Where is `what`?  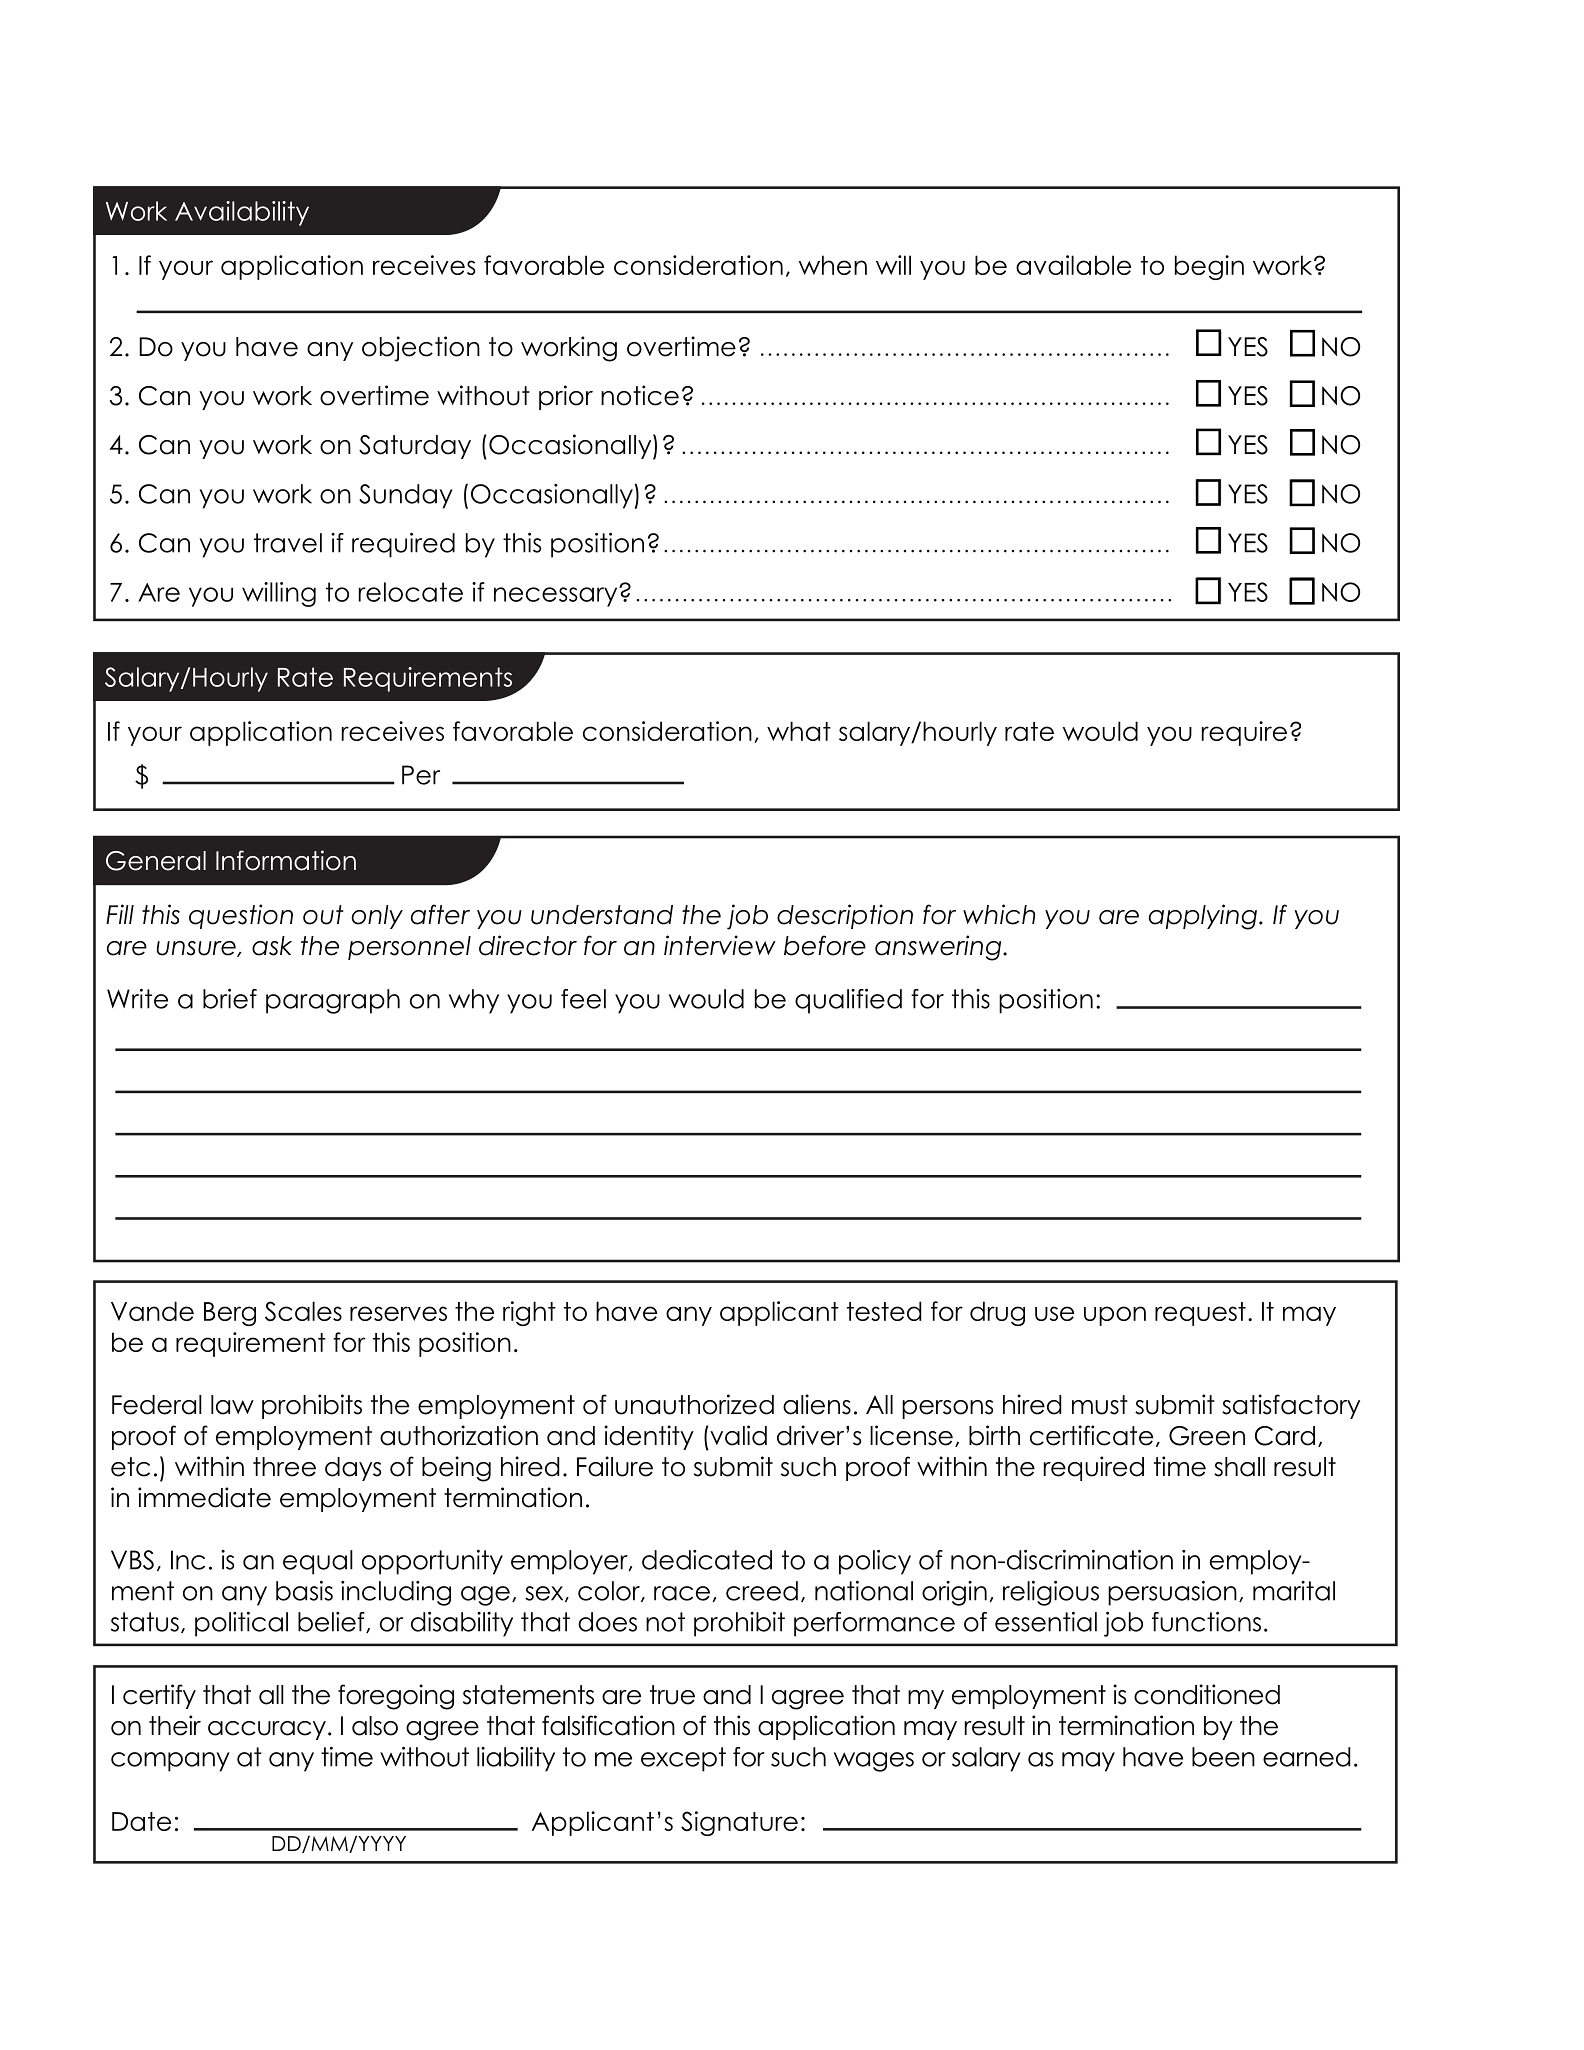
what is located at coordinates (799, 731).
